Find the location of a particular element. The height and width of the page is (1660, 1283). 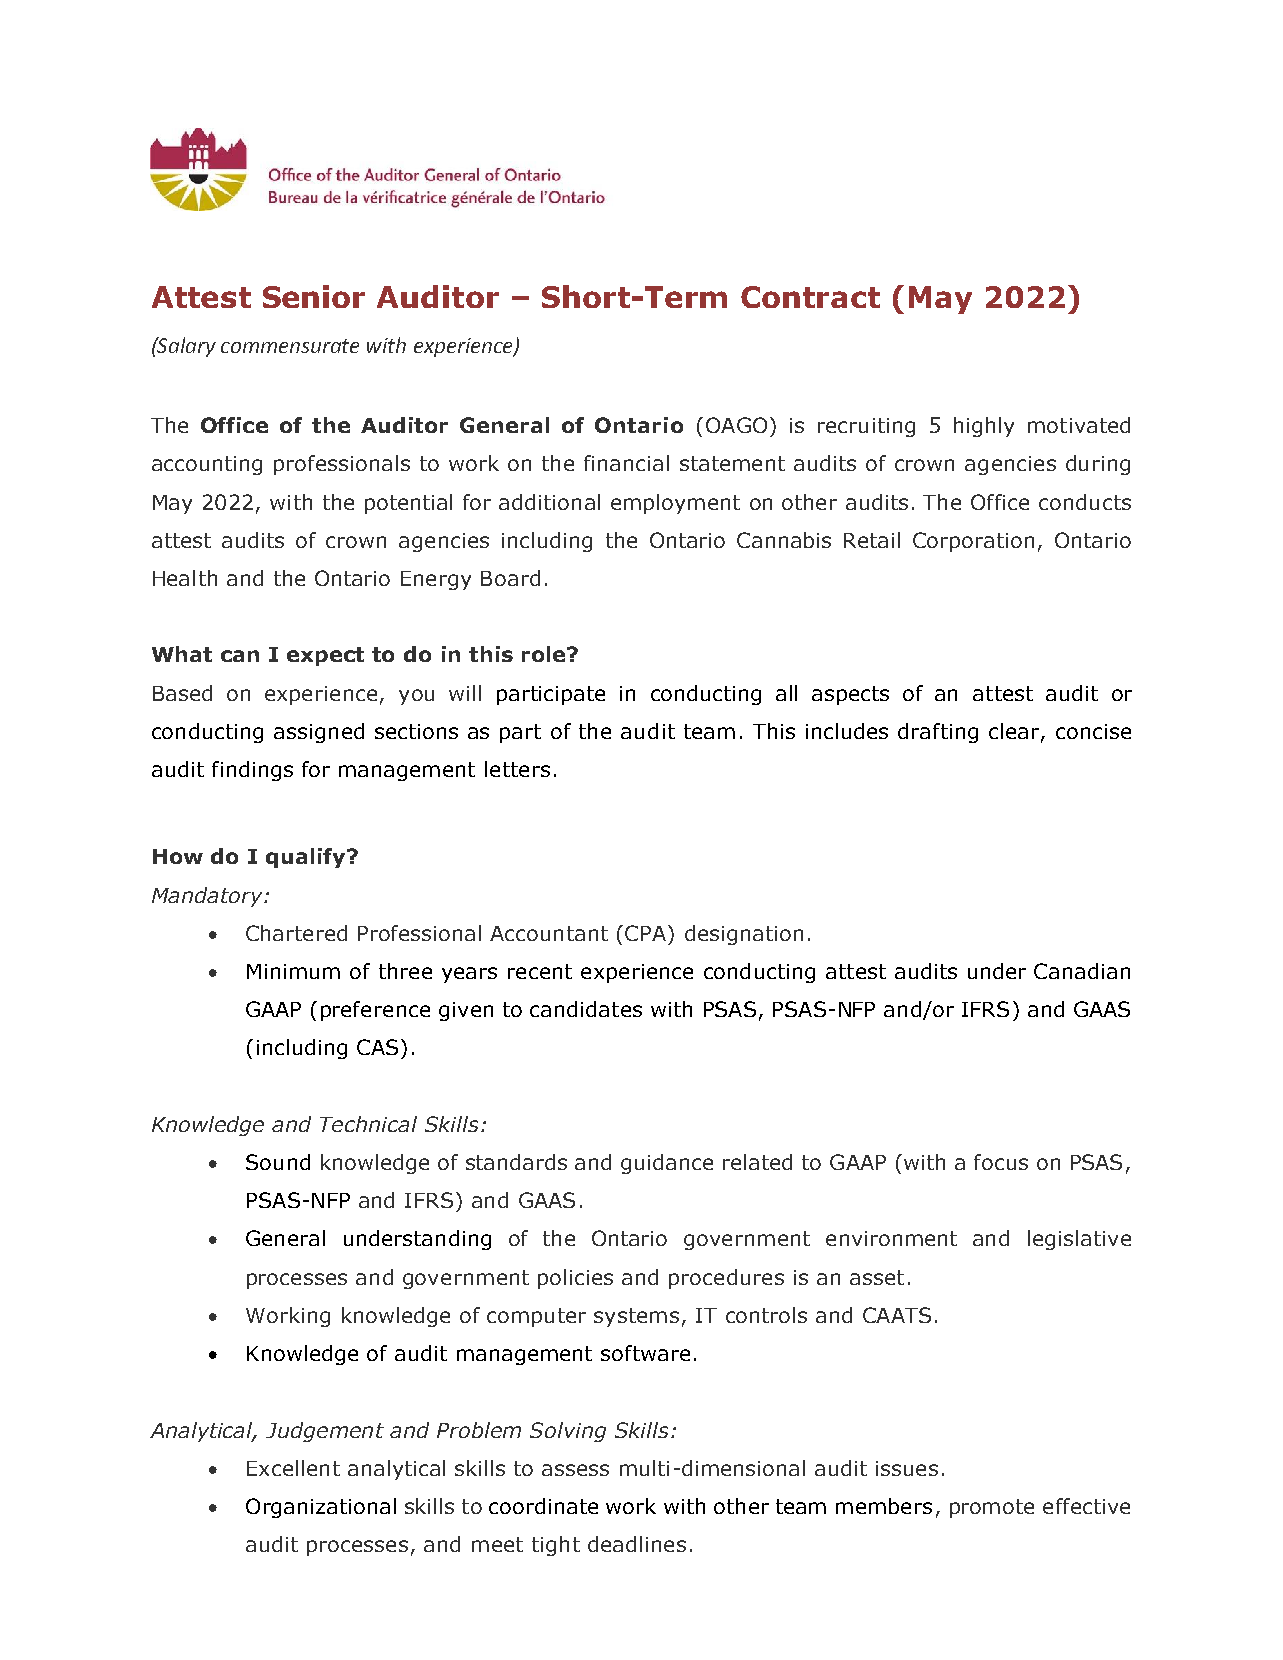

clear is located at coordinates (1015, 732).
